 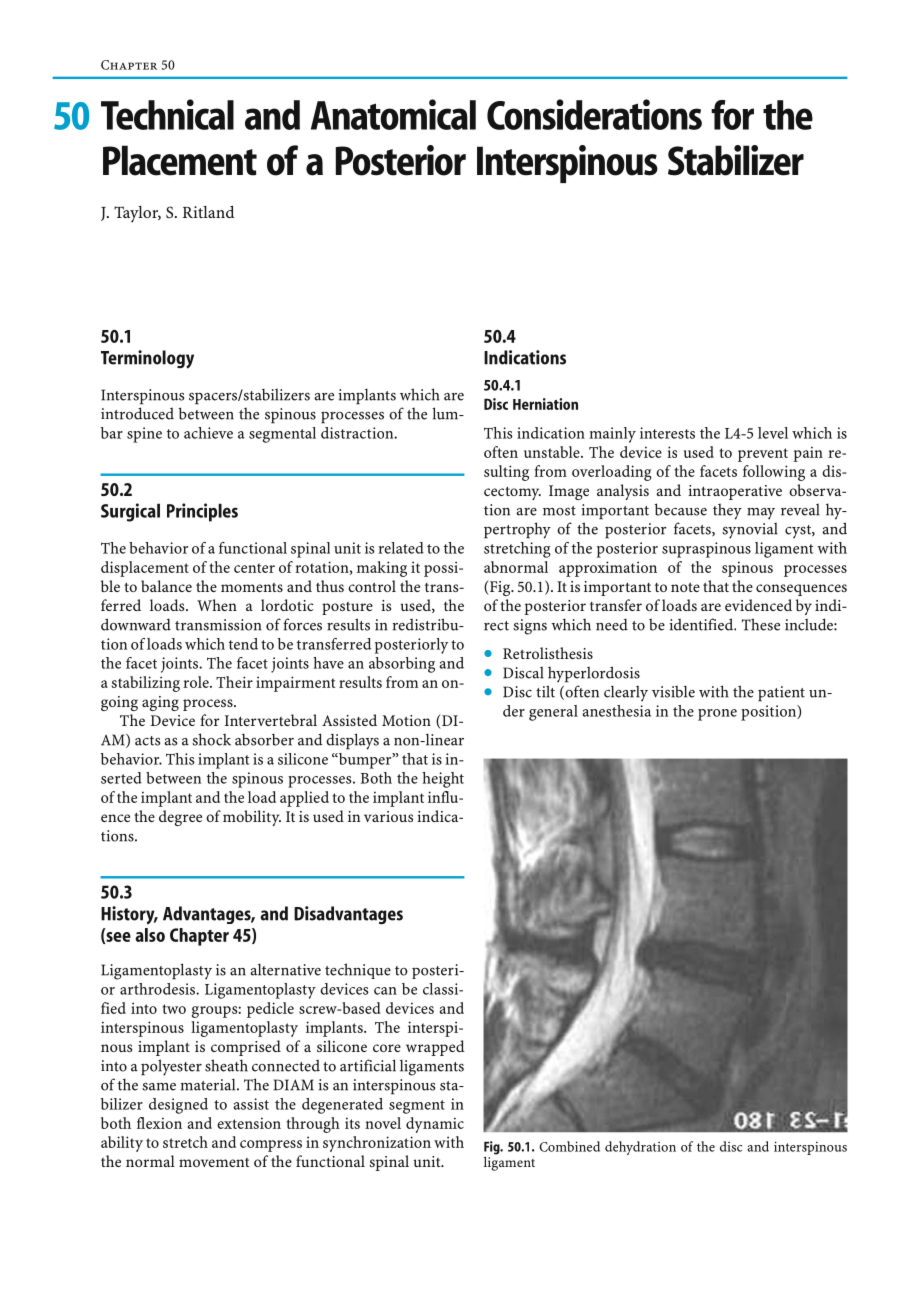 What do you see at coordinates (214, 1162) in the screenshot?
I see `movement` at bounding box center [214, 1162].
